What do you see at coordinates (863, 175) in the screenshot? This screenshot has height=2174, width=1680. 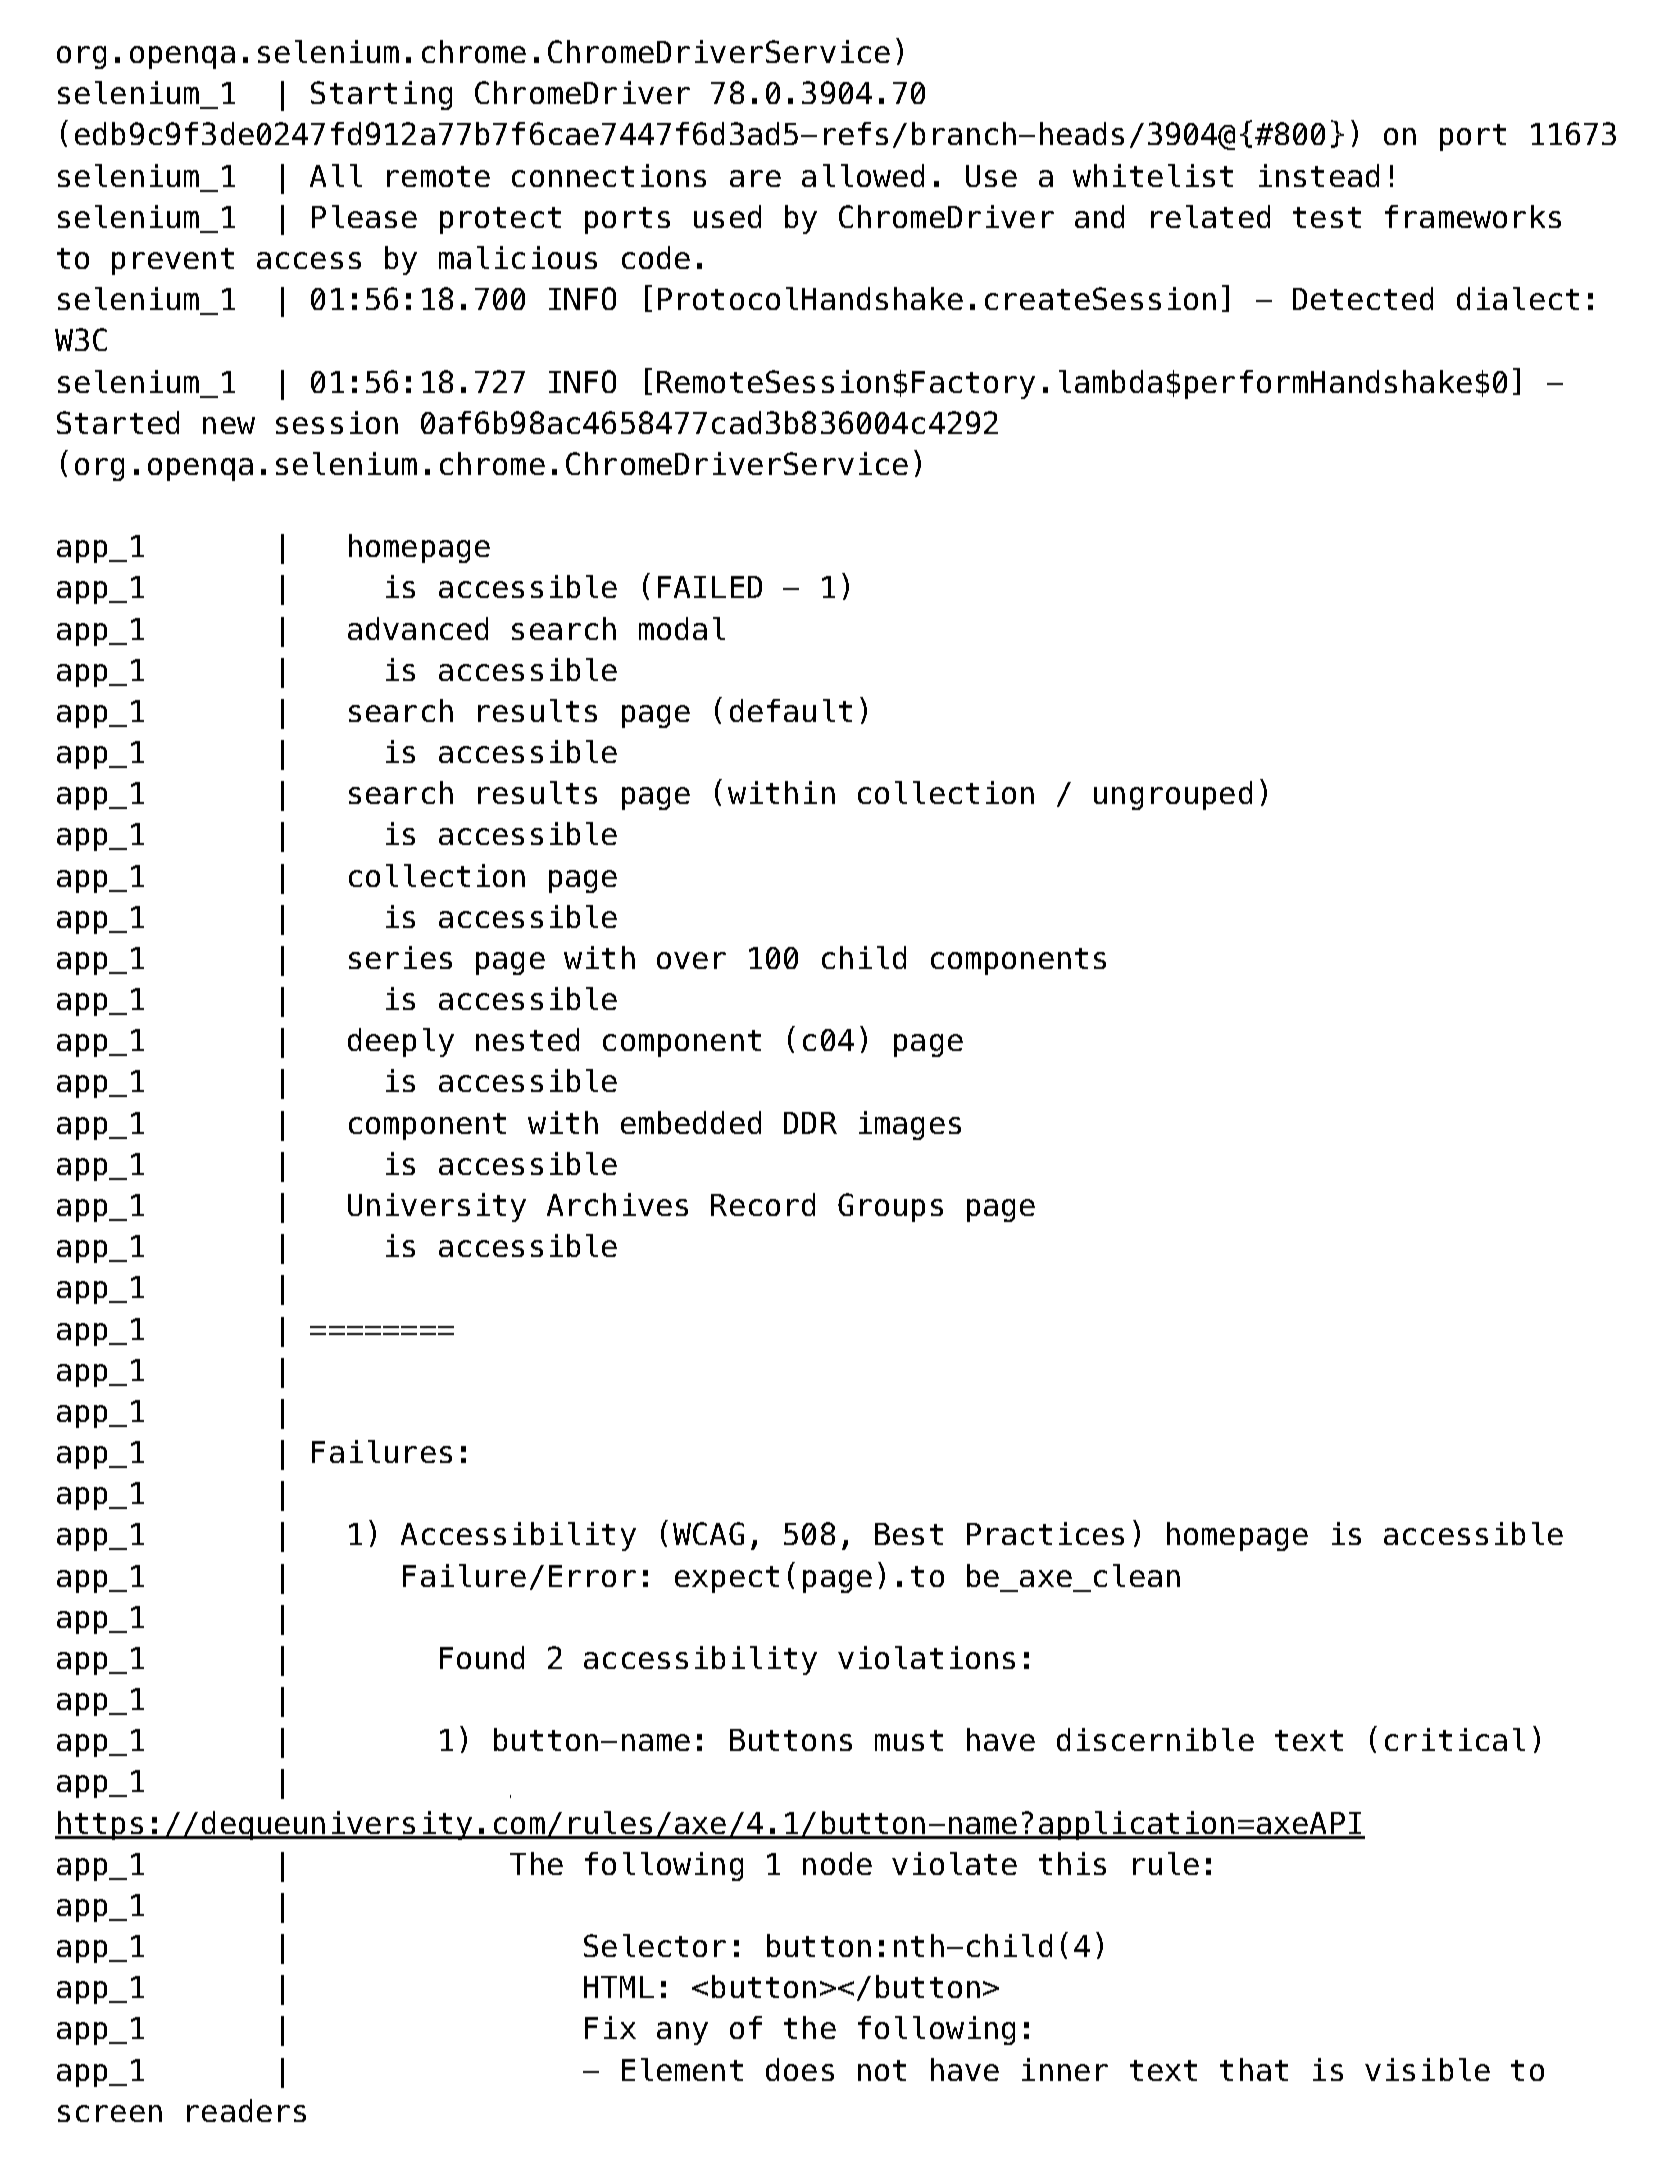 I see `allowed` at bounding box center [863, 175].
